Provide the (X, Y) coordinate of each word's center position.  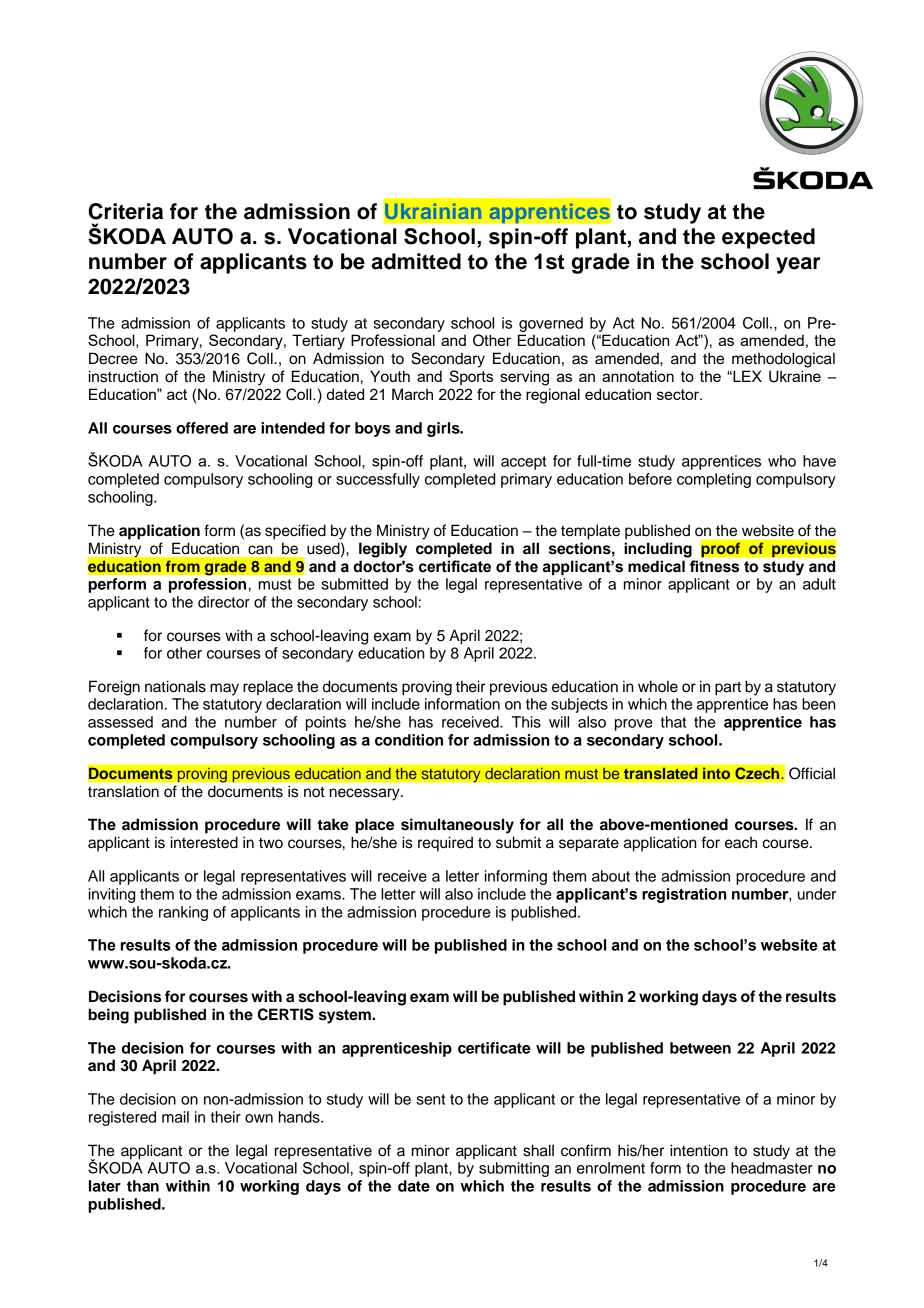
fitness (714, 566)
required (445, 844)
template (590, 532)
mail (175, 1117)
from (182, 566)
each (741, 843)
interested (204, 842)
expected (768, 238)
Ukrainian (433, 211)
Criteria (125, 211)
